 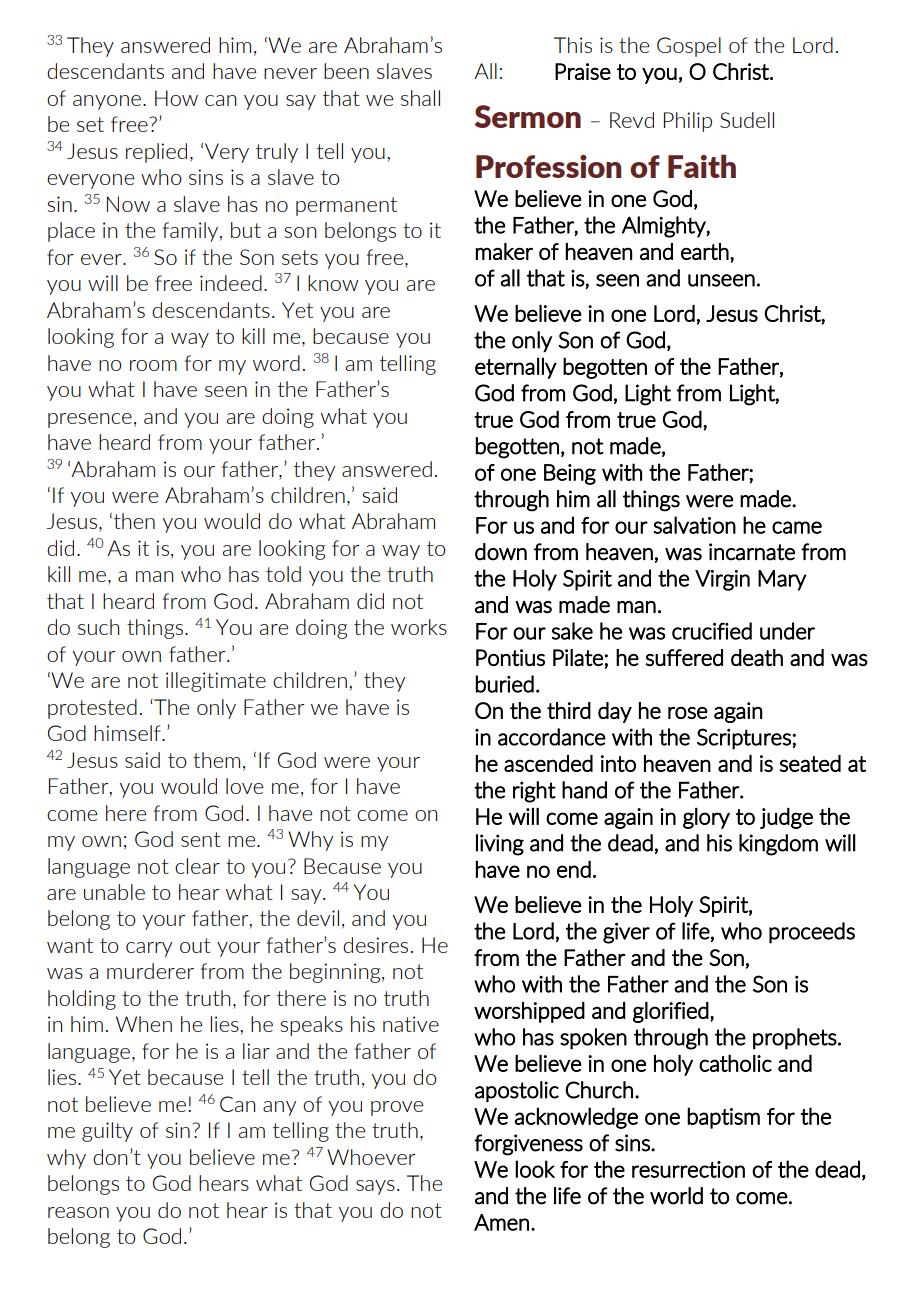 What do you see at coordinates (712, 631) in the screenshot?
I see `crucified` at bounding box center [712, 631].
